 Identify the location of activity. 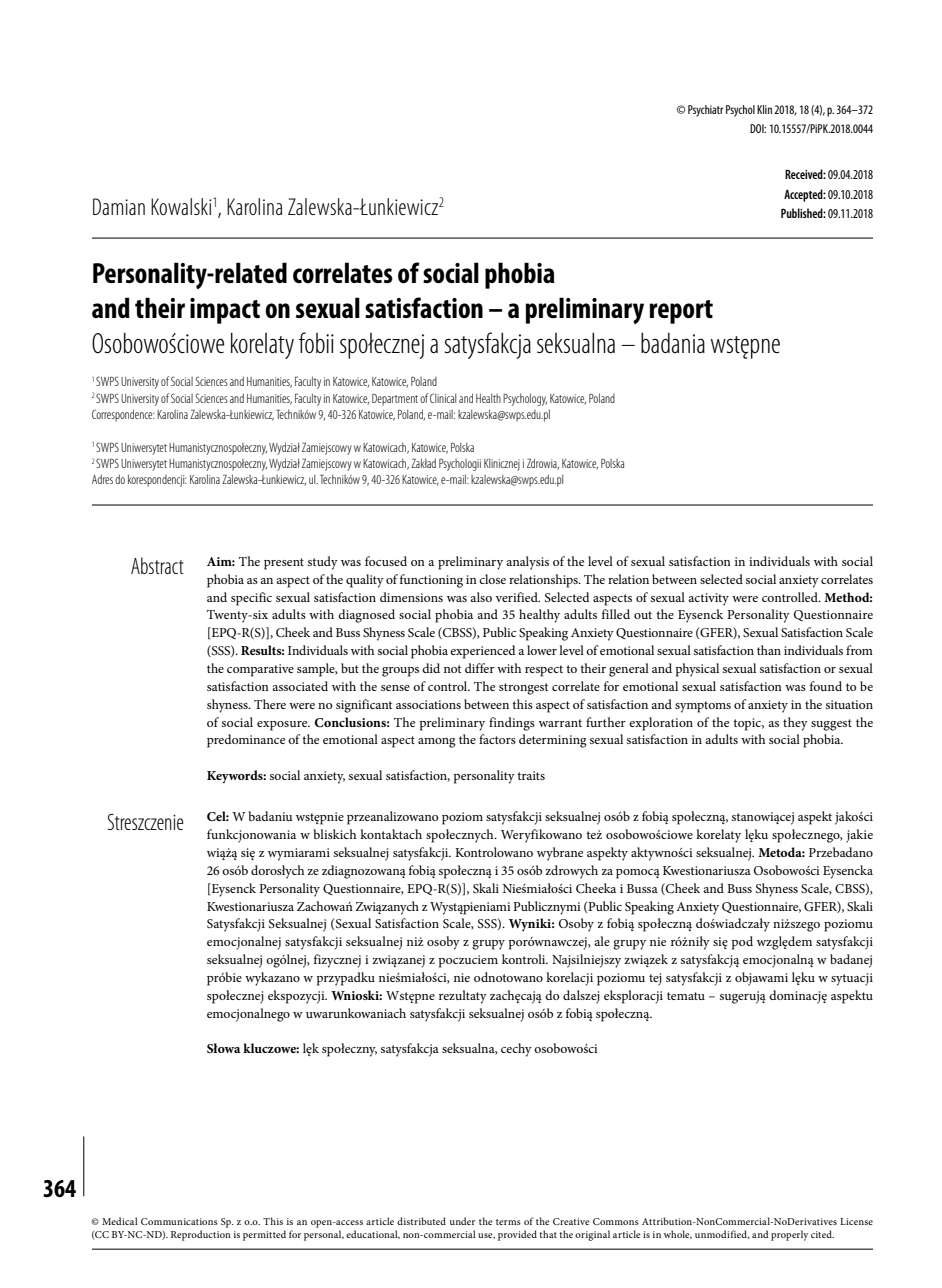
(708, 599).
